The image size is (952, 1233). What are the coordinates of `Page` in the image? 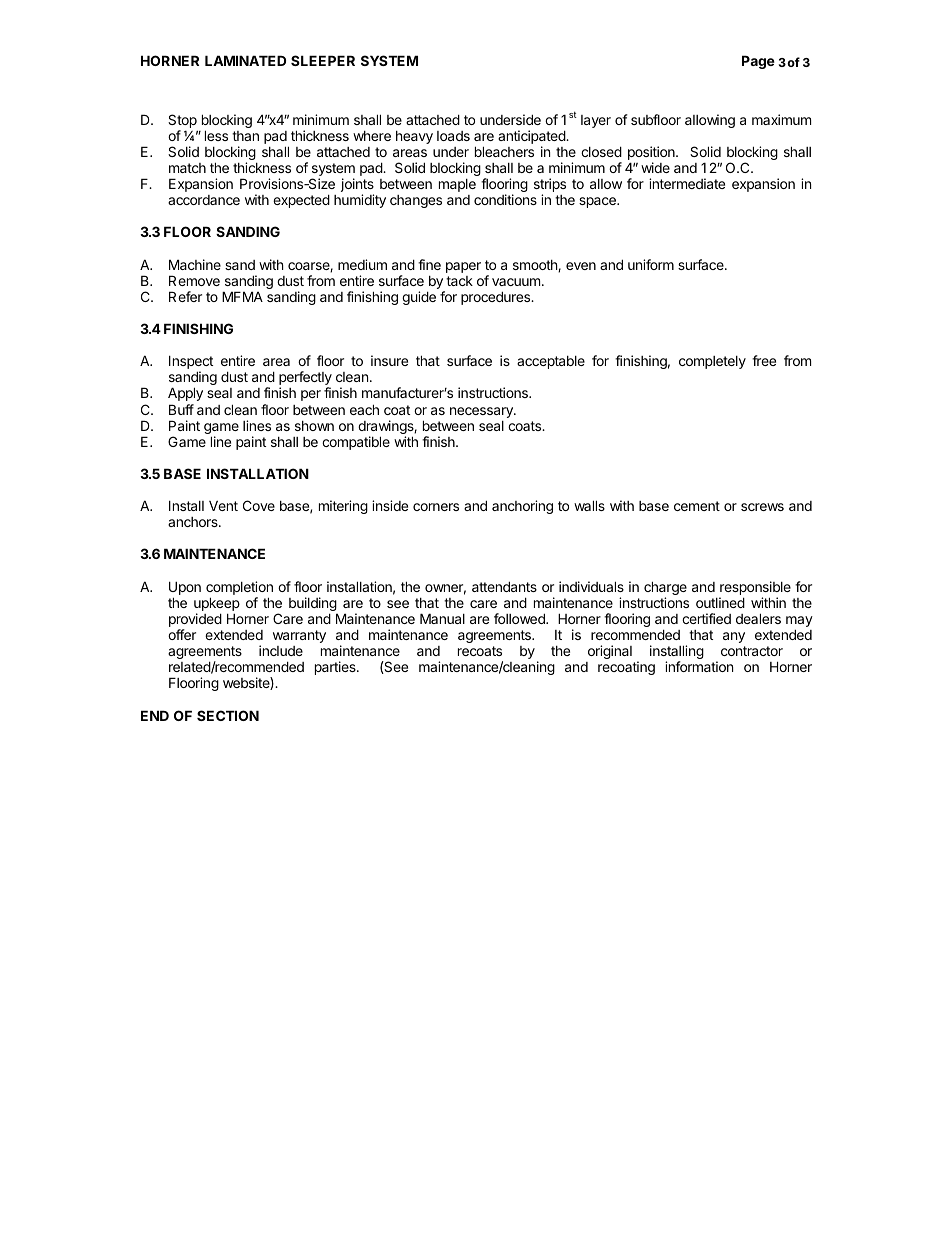 It's located at (758, 62).
